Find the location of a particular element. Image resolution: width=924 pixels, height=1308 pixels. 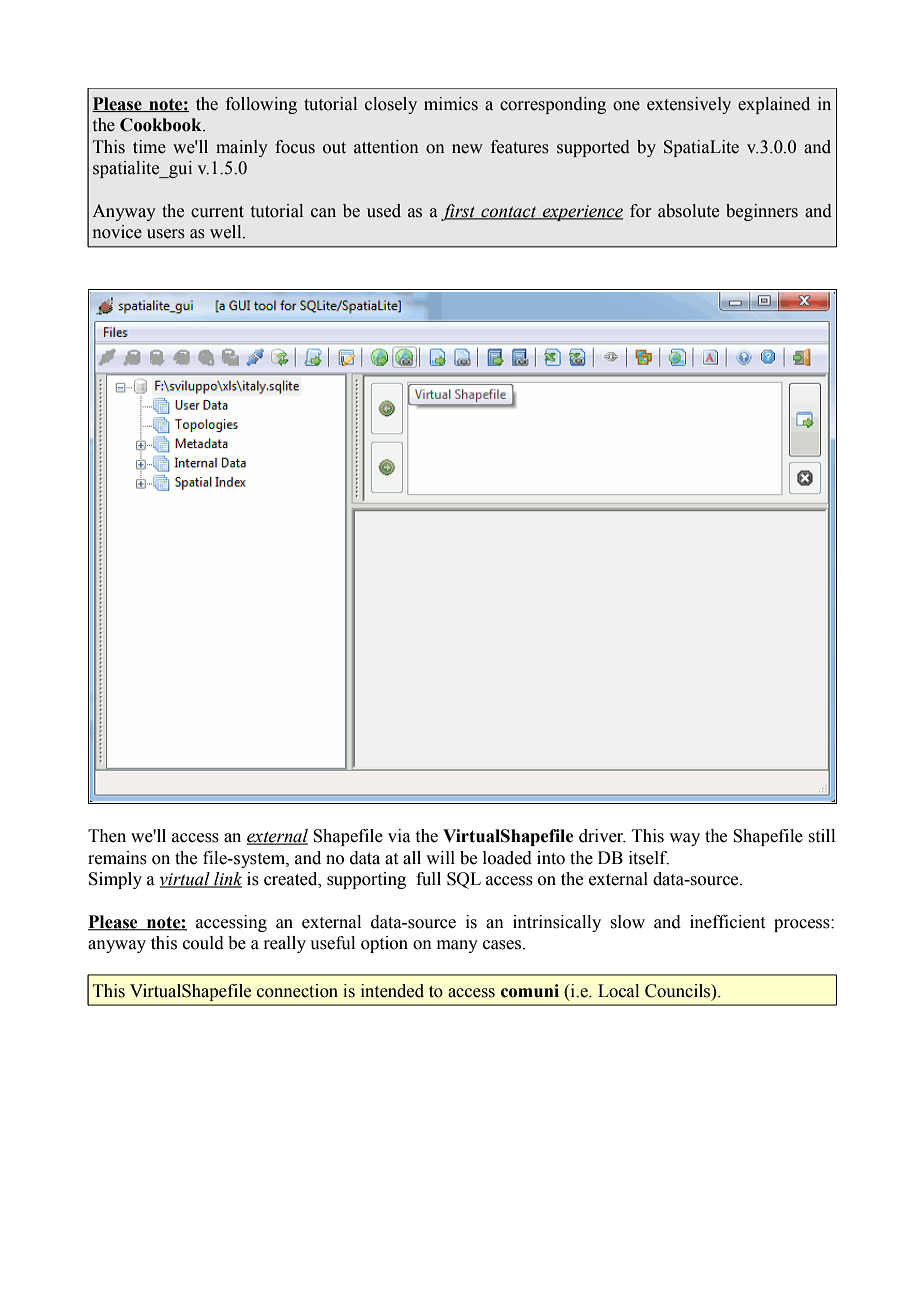

remains is located at coordinates (117, 858).
